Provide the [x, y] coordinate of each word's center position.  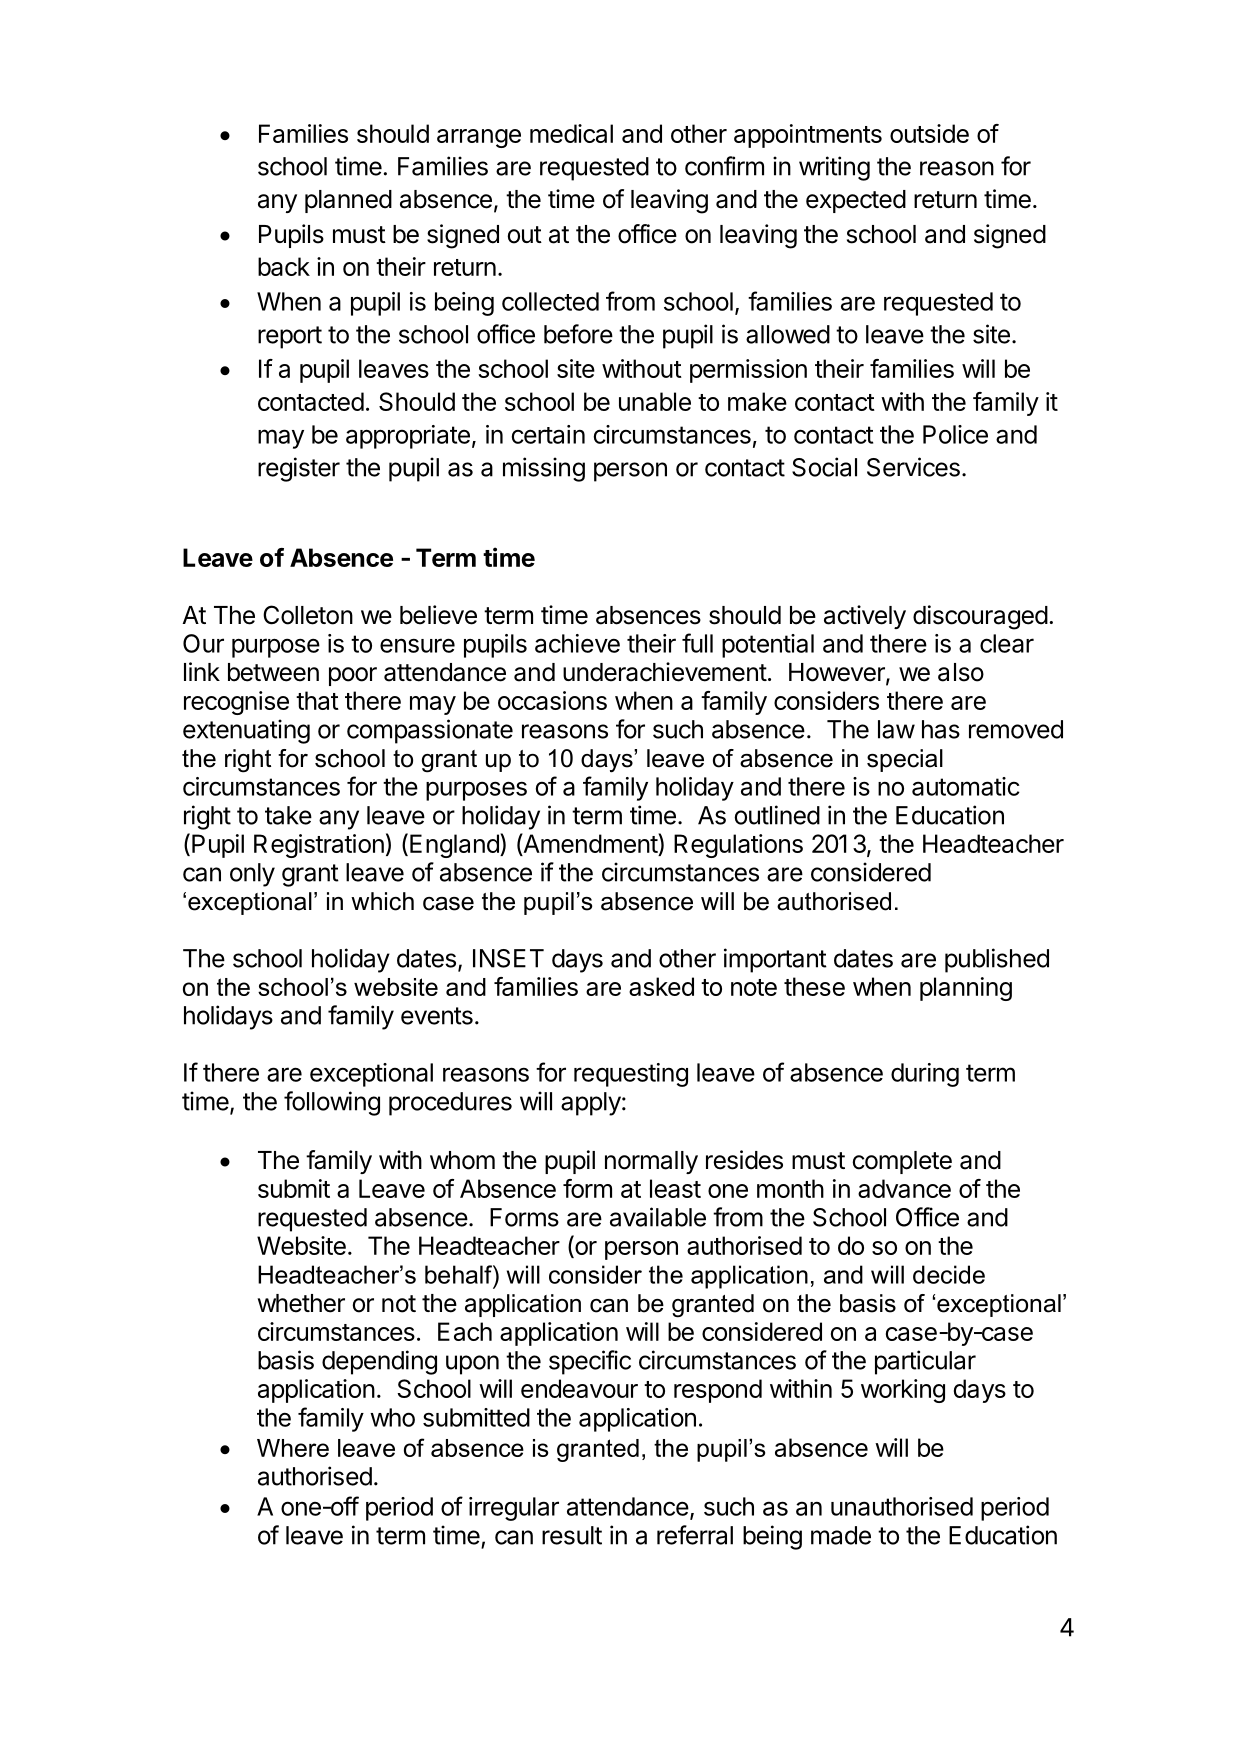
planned [348, 201]
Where [293, 1448]
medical [571, 133]
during [925, 1075]
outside [929, 133]
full [697, 643]
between [273, 672]
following [332, 1103]
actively [865, 617]
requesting [631, 1075]
